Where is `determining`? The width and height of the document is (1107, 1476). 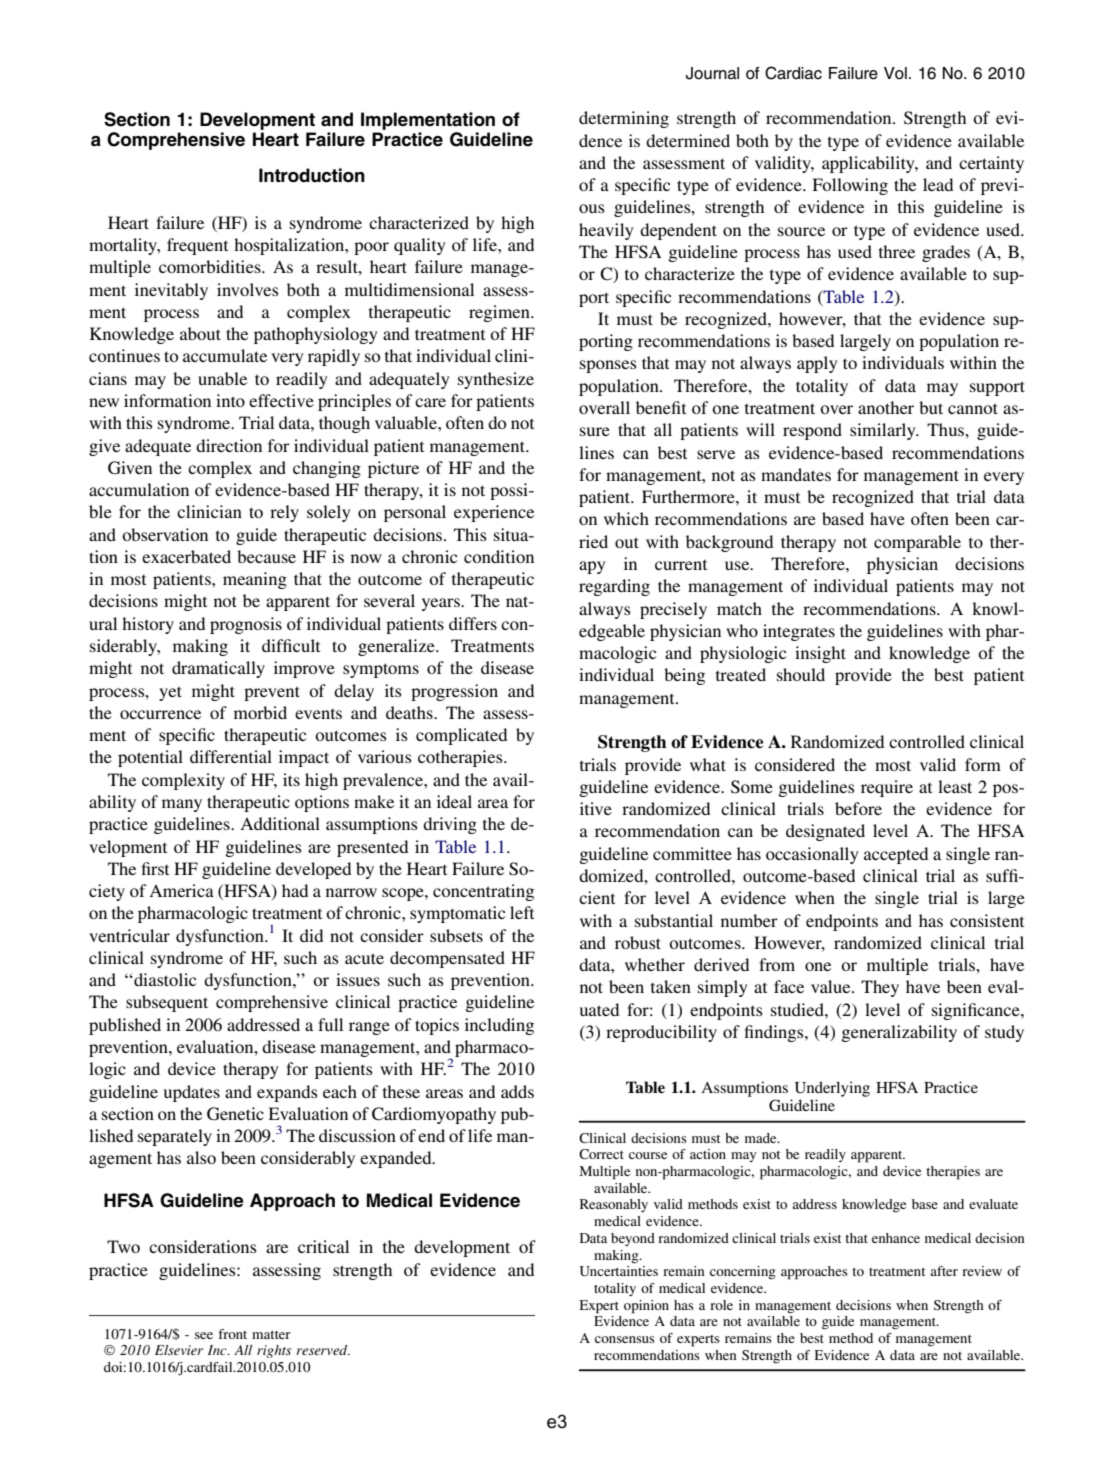
determining is located at coordinates (624, 119).
